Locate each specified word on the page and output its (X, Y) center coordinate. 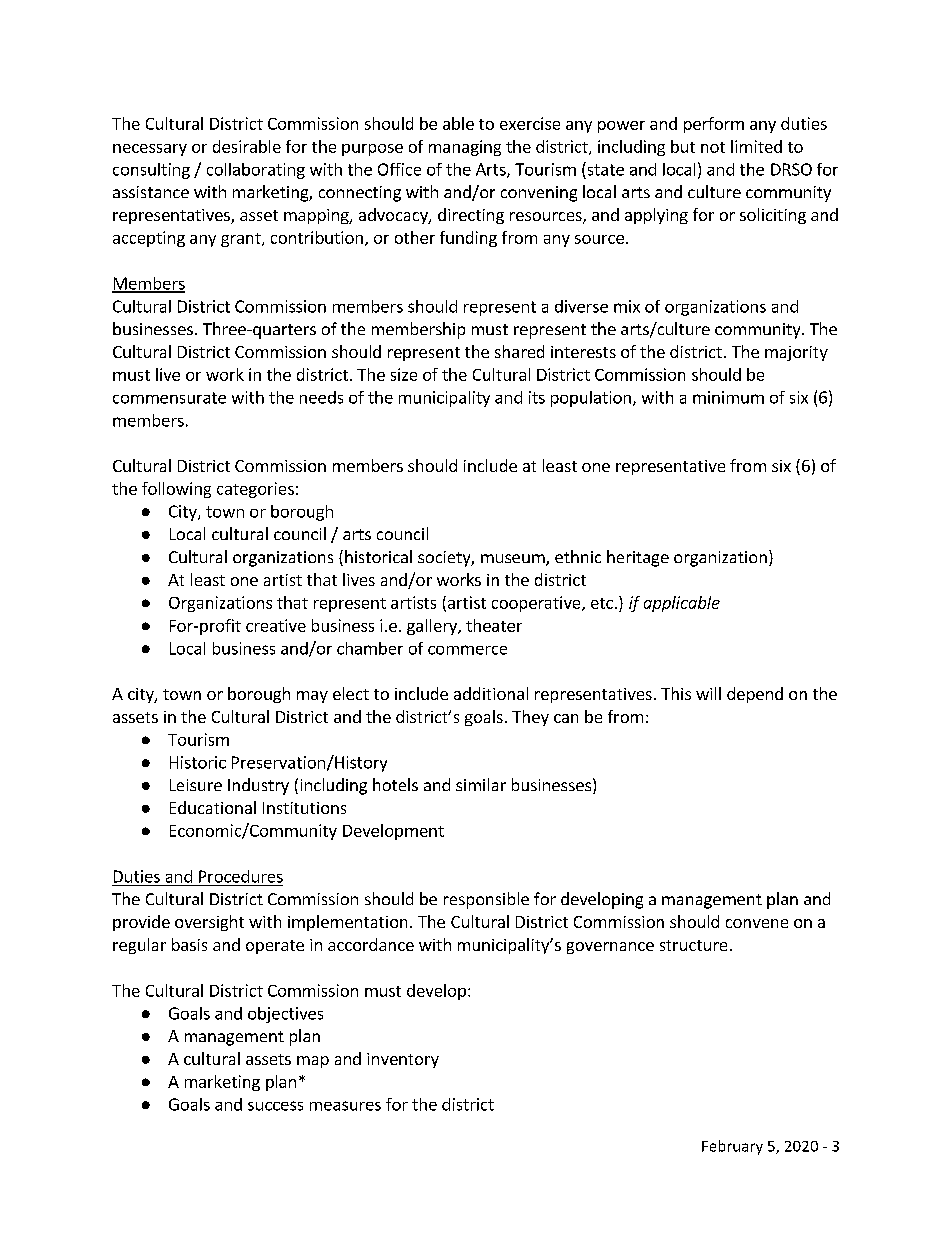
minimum (728, 397)
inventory (403, 1060)
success (275, 1106)
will (708, 693)
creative (276, 625)
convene (757, 923)
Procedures (241, 876)
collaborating (256, 171)
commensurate (169, 398)
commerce (467, 650)
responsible (486, 900)
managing (465, 148)
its (537, 397)
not (713, 147)
